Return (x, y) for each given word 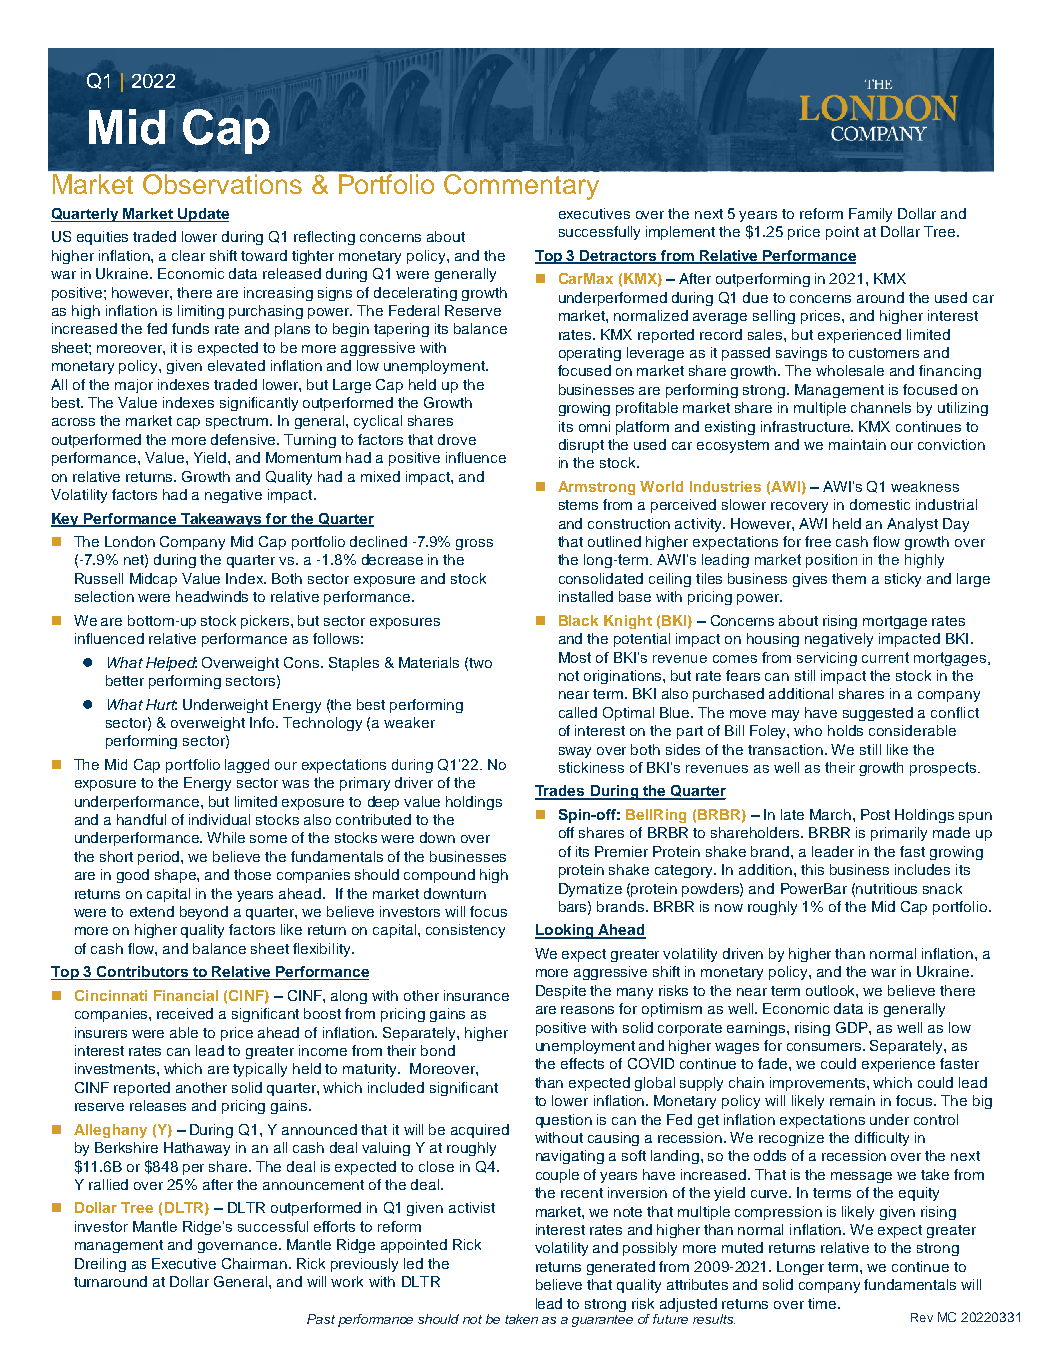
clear (188, 255)
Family (870, 215)
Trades (561, 792)
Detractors (619, 257)
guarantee (602, 1321)
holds (845, 730)
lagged (247, 766)
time (823, 1303)
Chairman (256, 1263)
